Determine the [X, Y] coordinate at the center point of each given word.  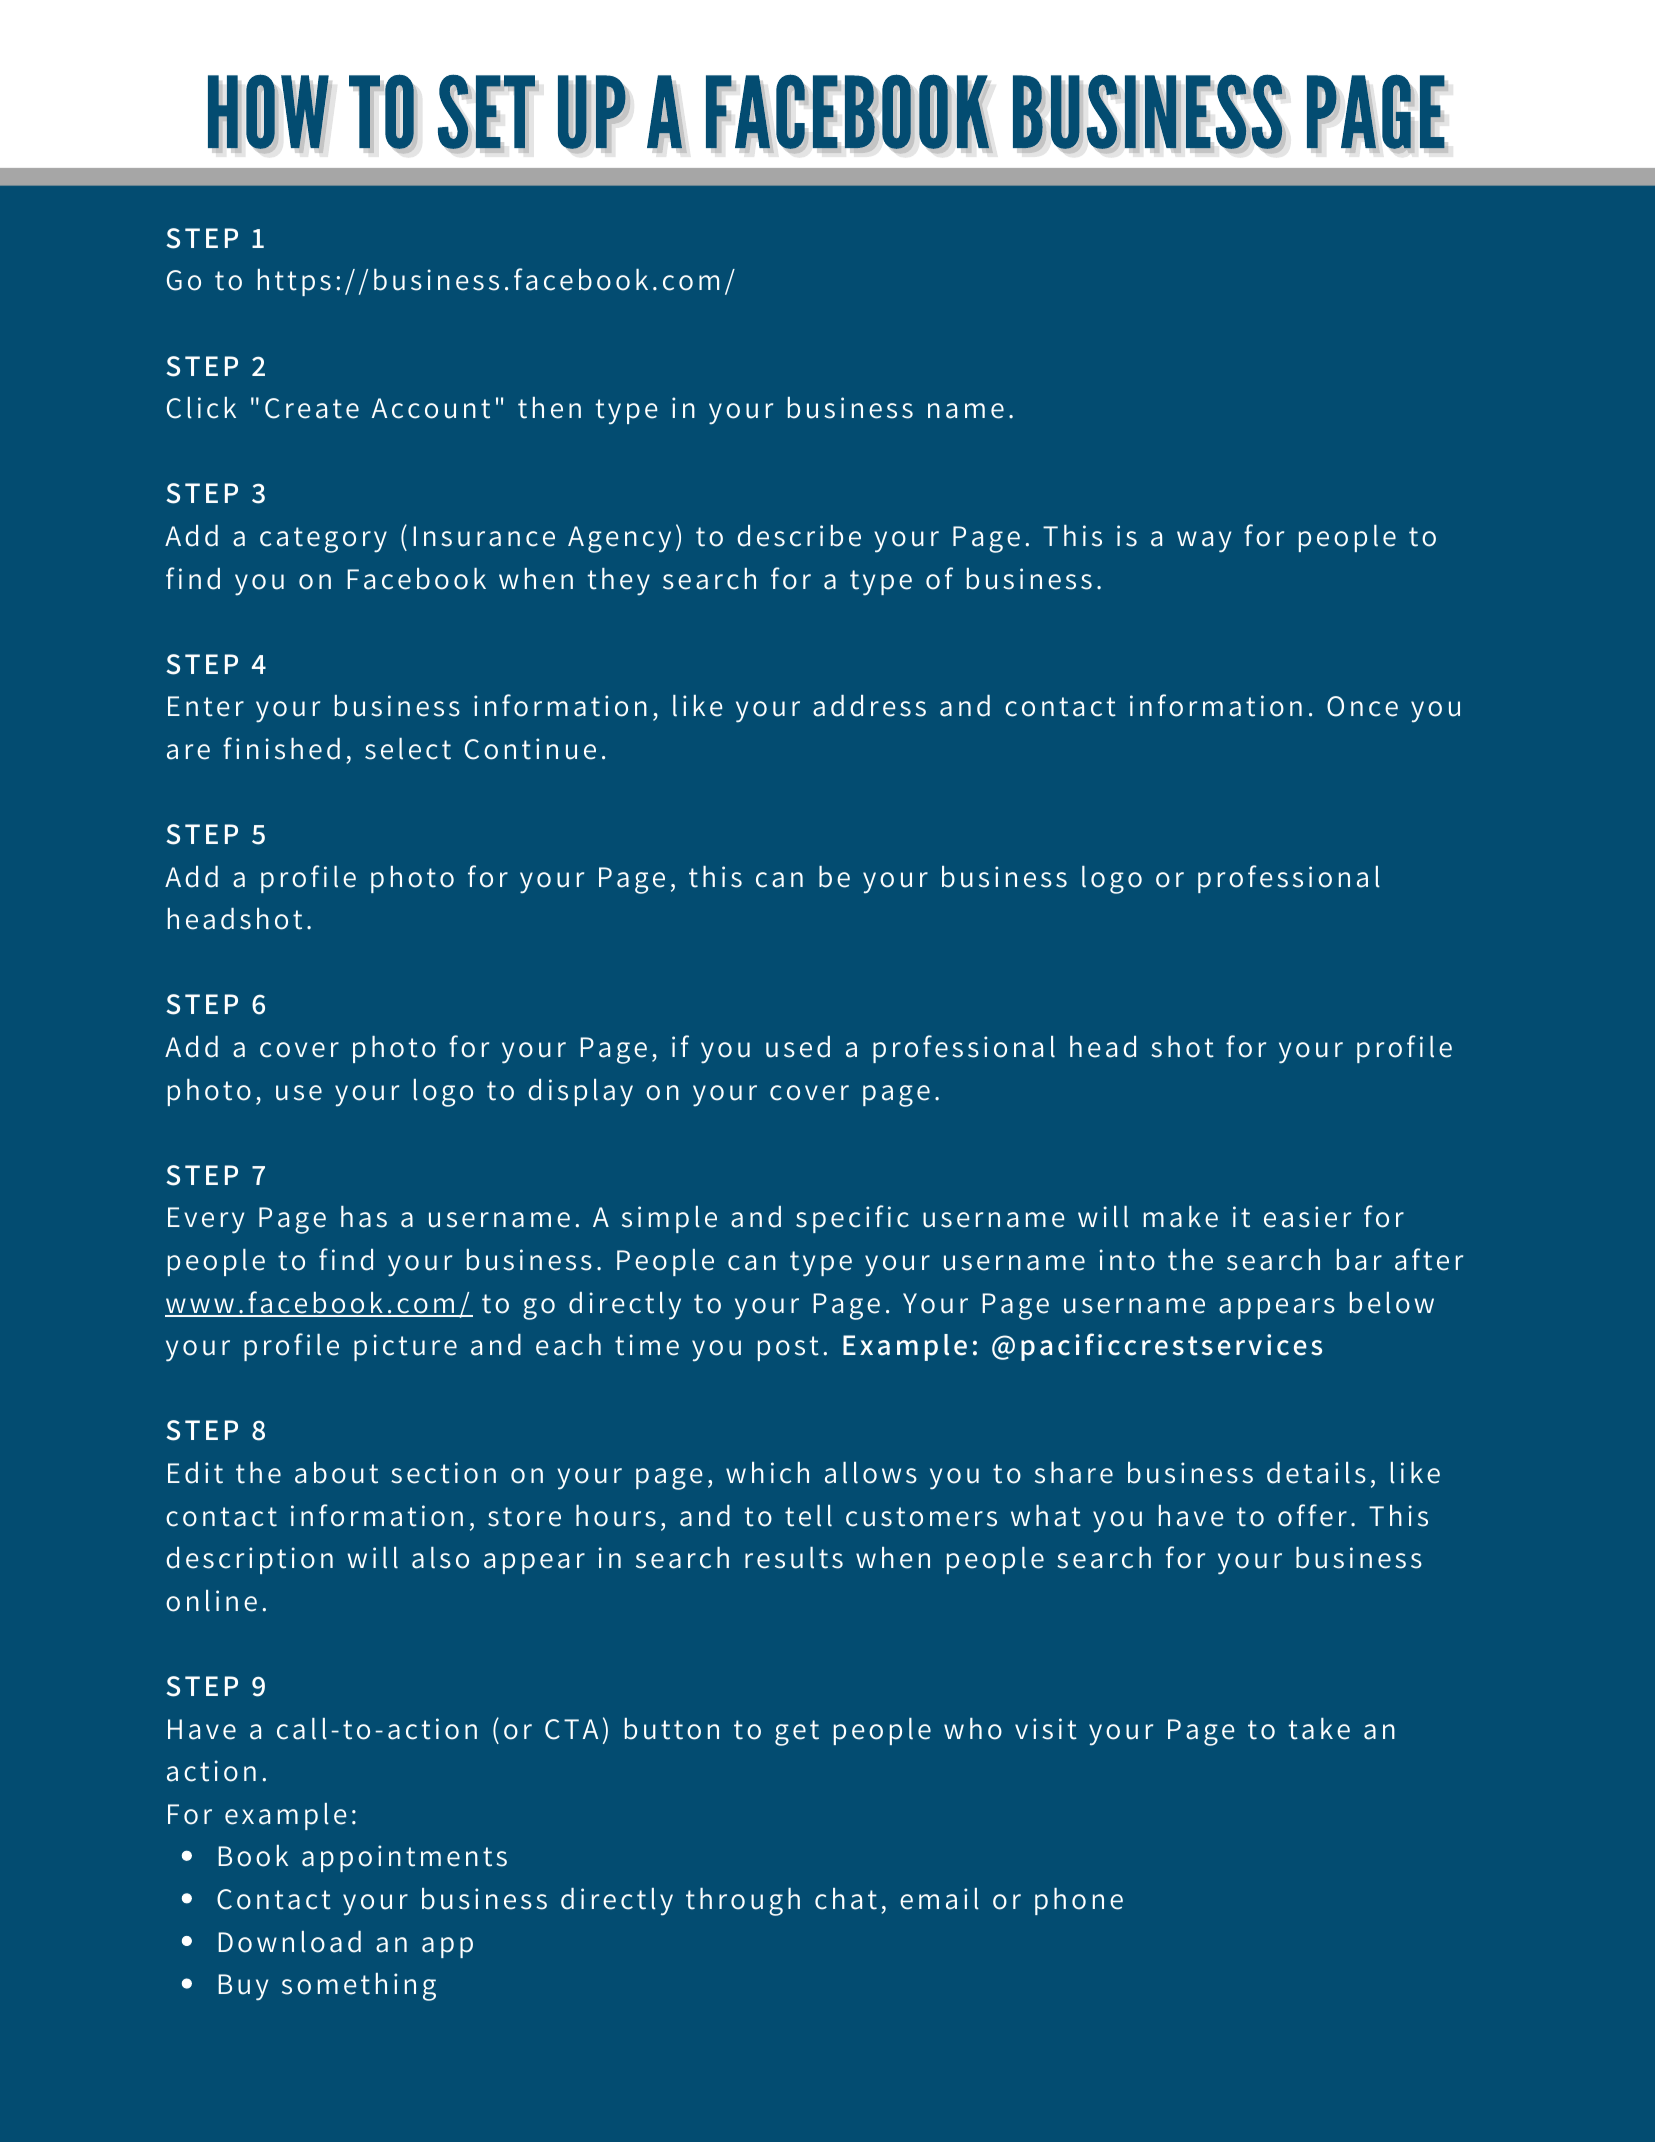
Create [312, 408]
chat [846, 1899]
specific [852, 1219]
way [1204, 542]
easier [1307, 1217]
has [364, 1217]
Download [289, 1942]
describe [799, 536]
